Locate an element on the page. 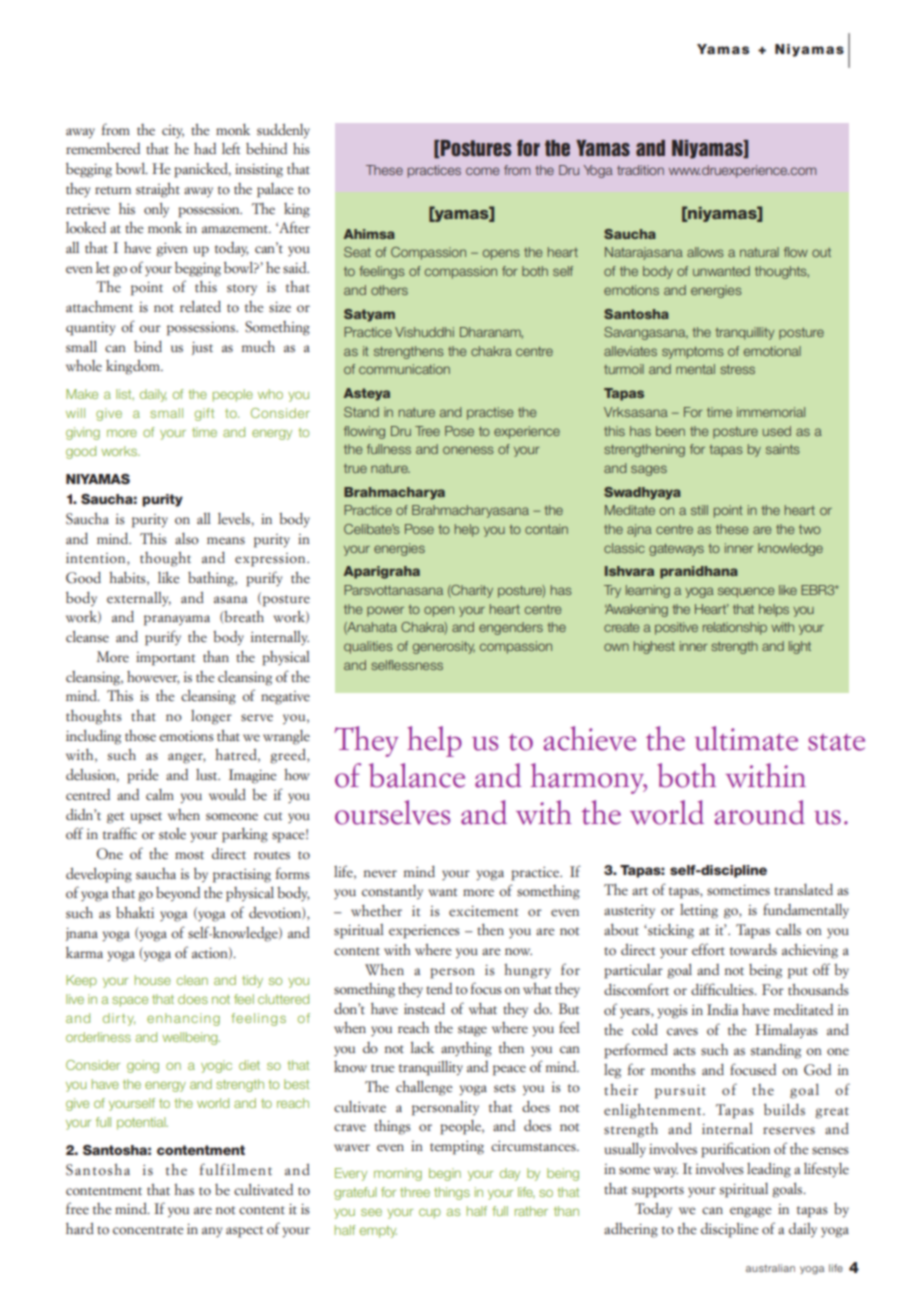 The height and width of the image is (1308, 924). engenders is located at coordinates (511, 628).
